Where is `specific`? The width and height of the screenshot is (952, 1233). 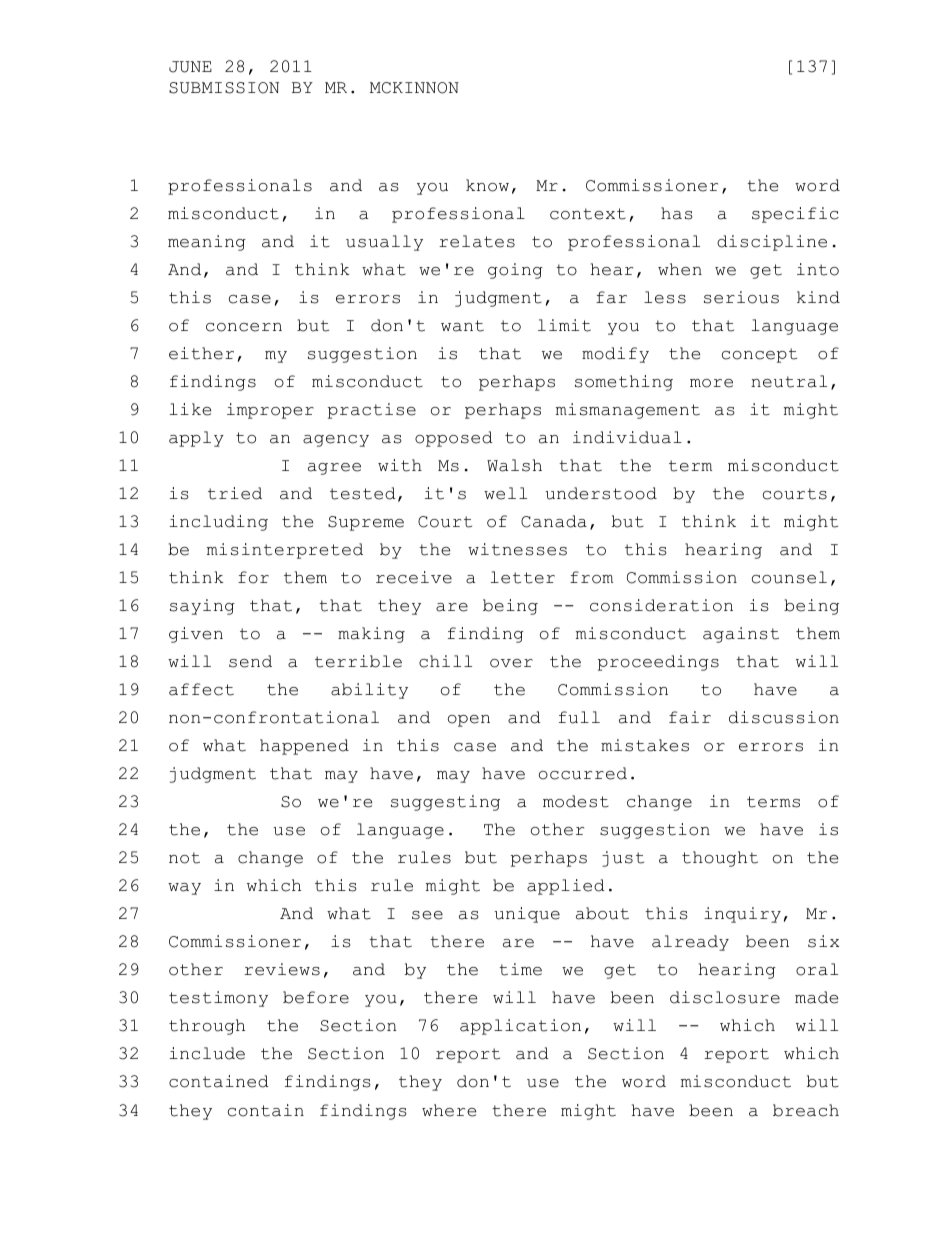 specific is located at coordinates (795, 215).
